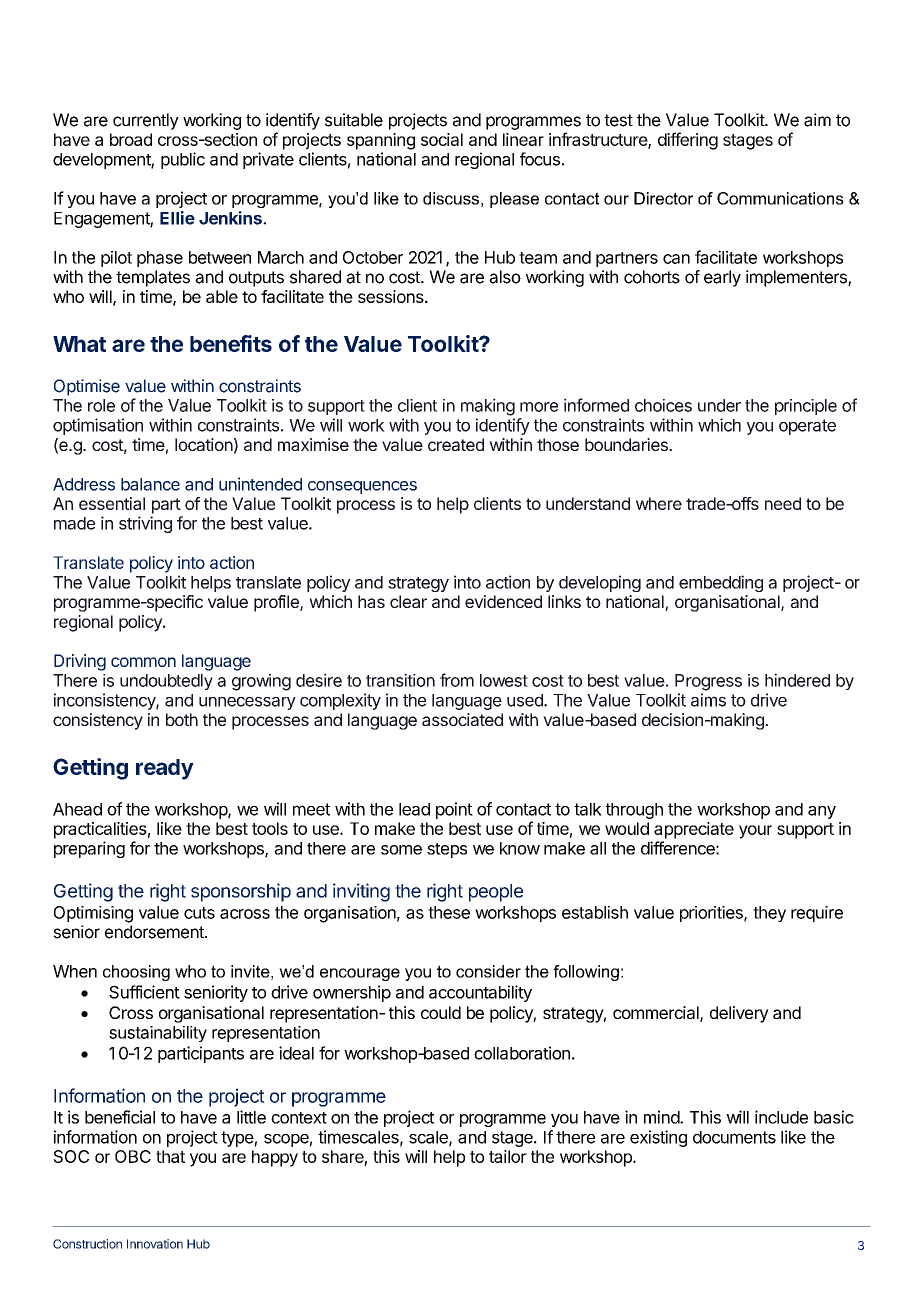 The width and height of the document is (924, 1307). I want to click on public, so click(183, 160).
